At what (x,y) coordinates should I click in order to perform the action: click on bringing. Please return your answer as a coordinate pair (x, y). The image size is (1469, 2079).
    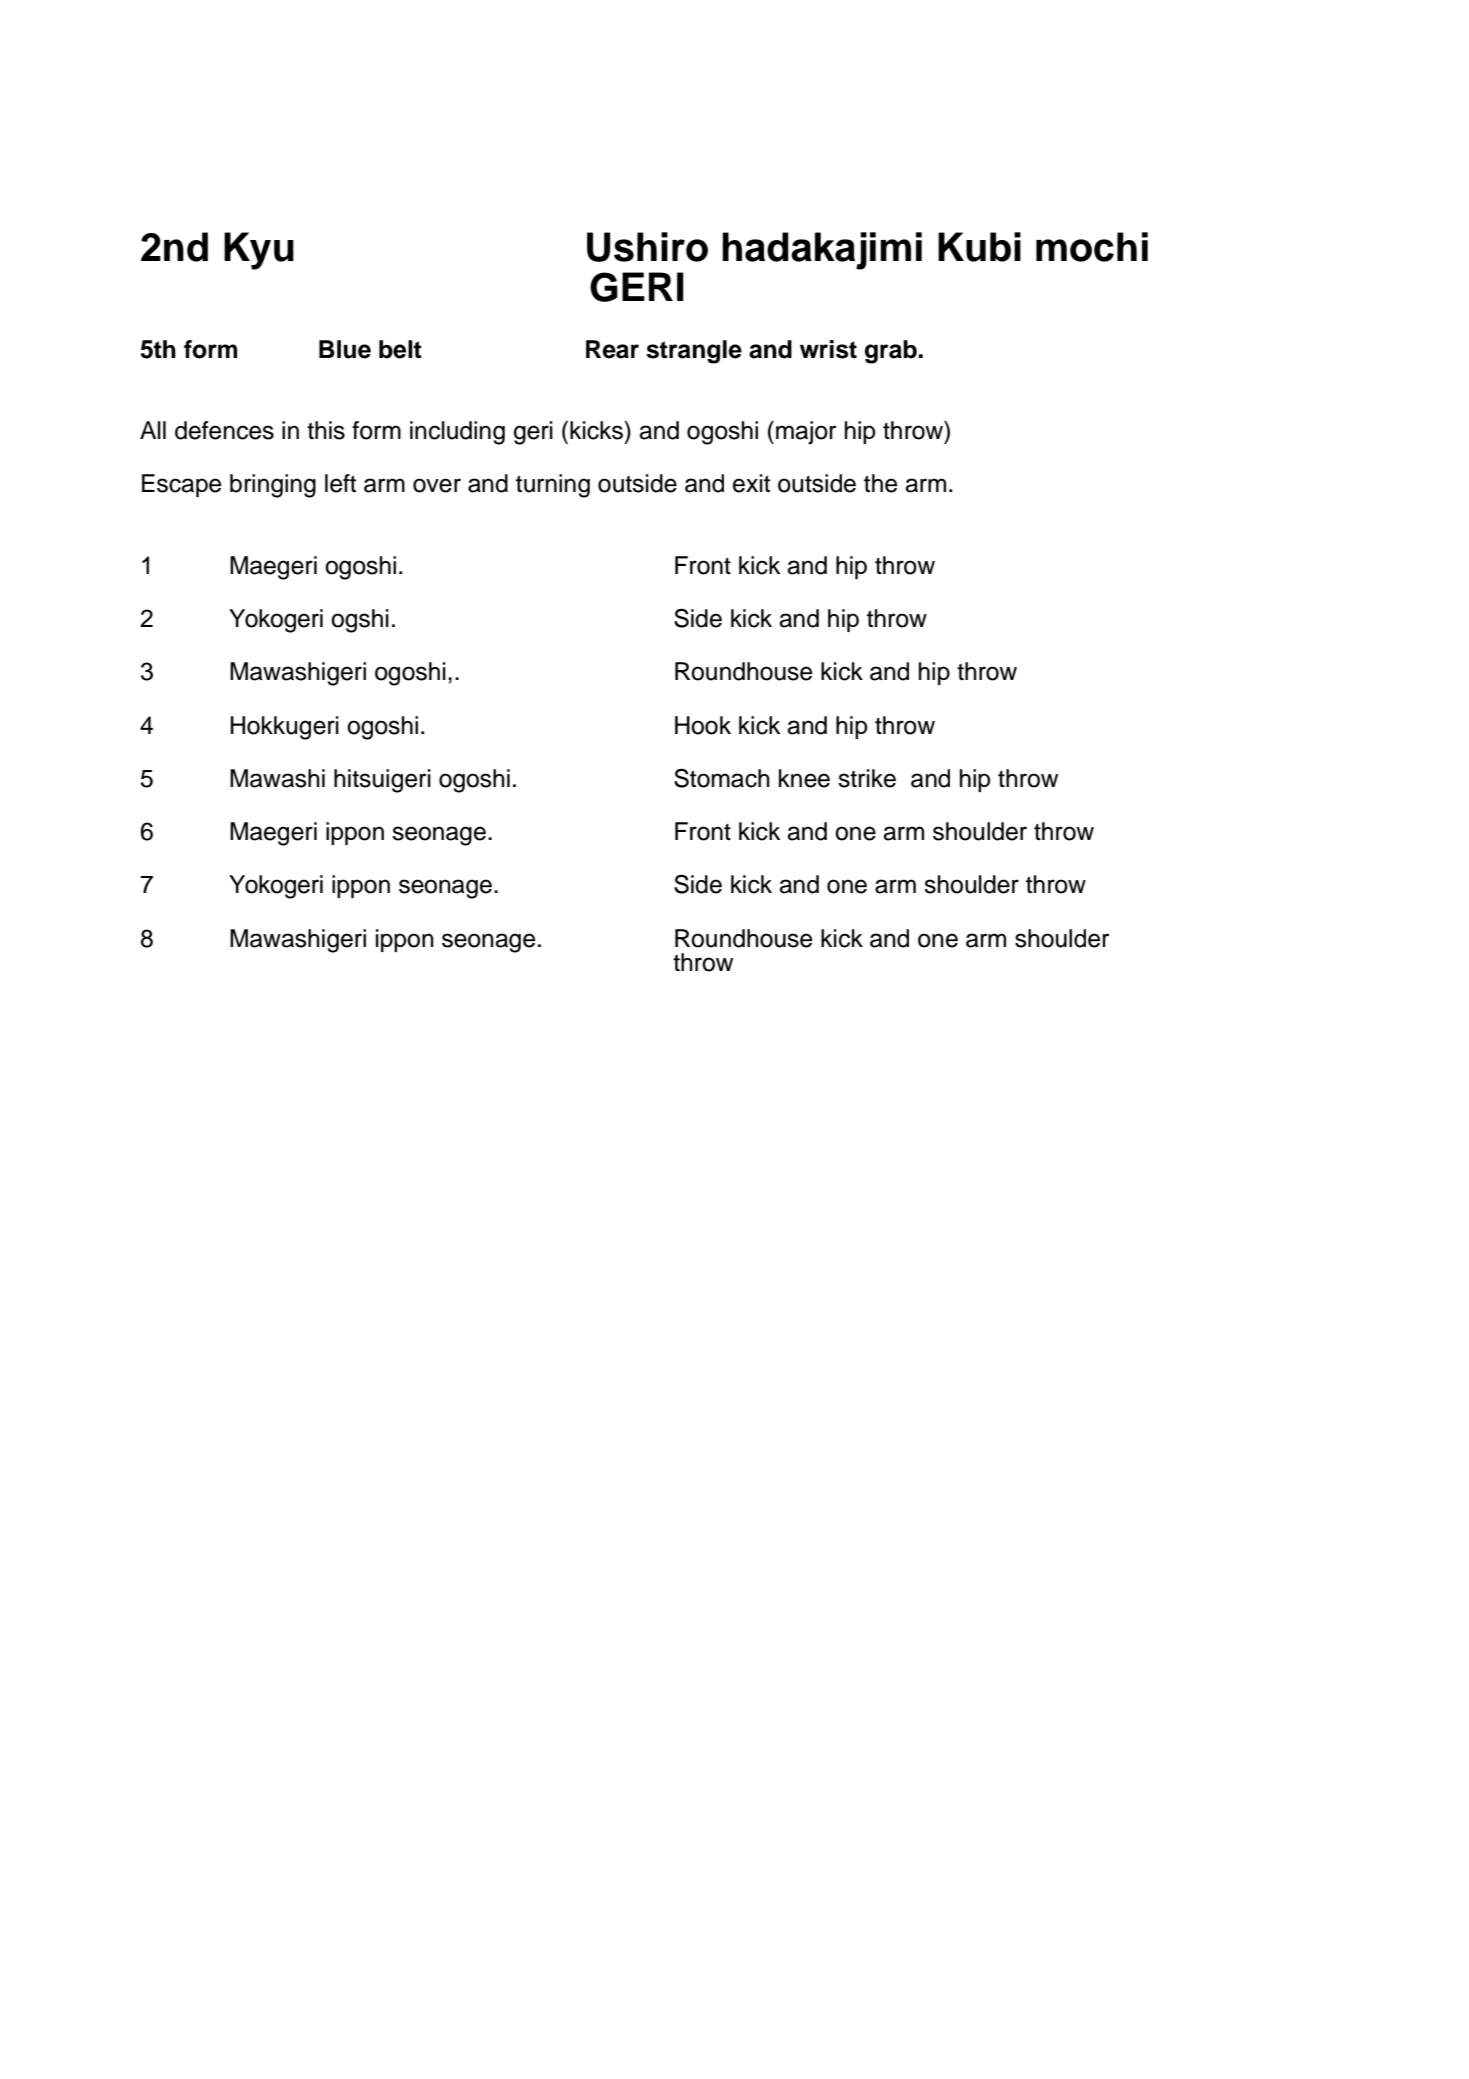
    Looking at the image, I should click on (273, 486).
